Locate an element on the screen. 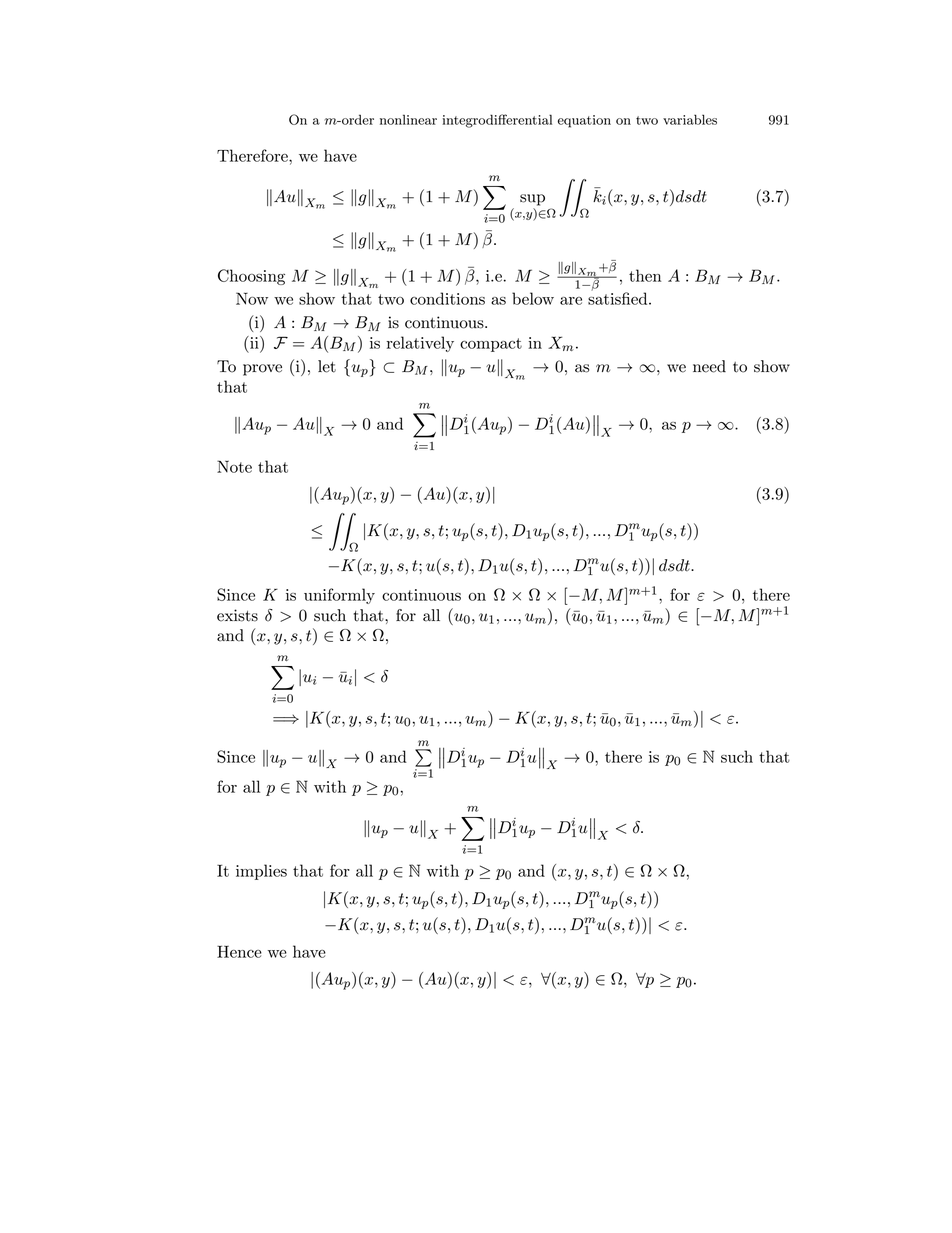 Image resolution: width=952 pixels, height=1233 pixels. nonlinear is located at coordinates (408, 119).
